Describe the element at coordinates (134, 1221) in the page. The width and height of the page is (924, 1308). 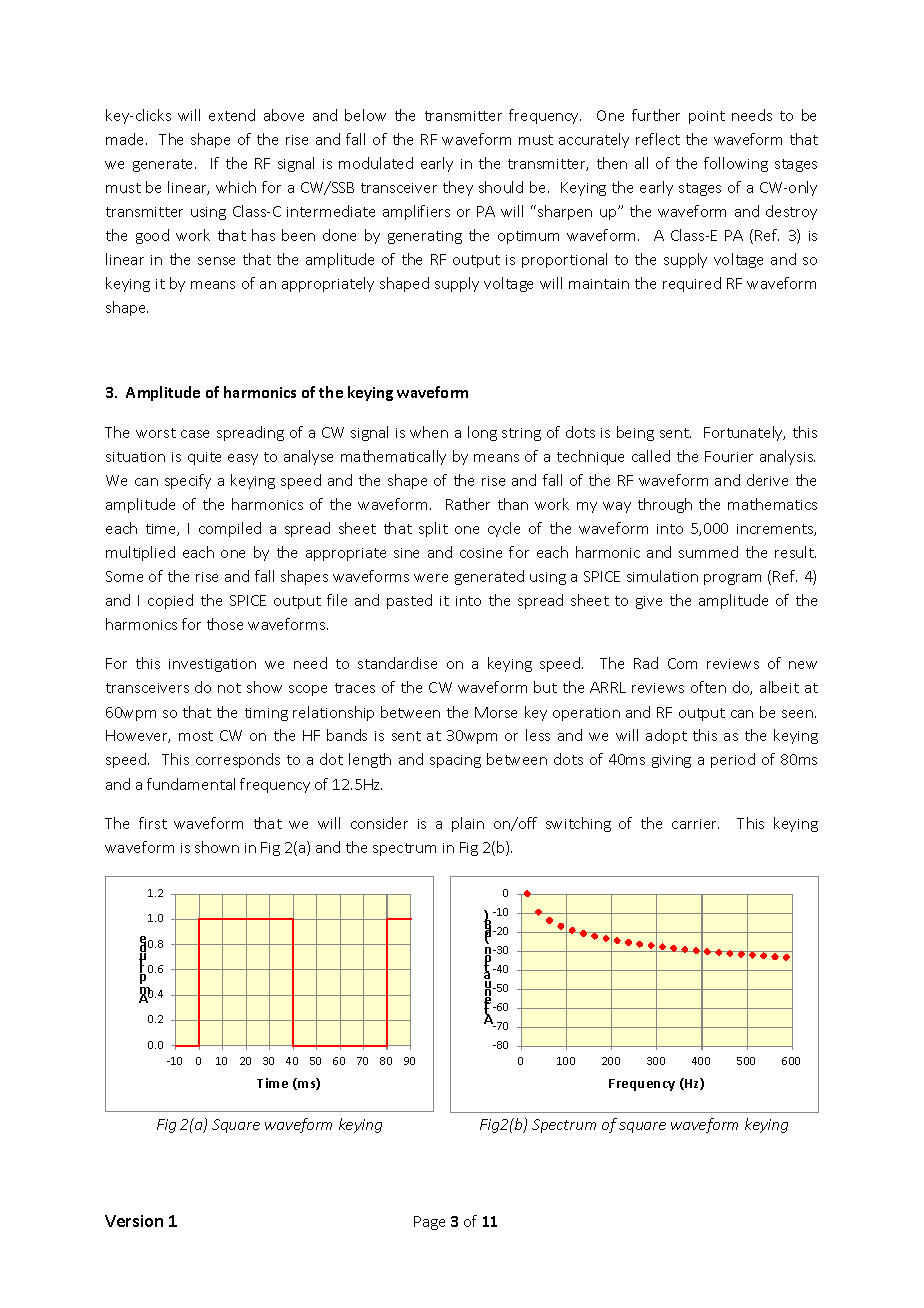
I see `Version` at that location.
